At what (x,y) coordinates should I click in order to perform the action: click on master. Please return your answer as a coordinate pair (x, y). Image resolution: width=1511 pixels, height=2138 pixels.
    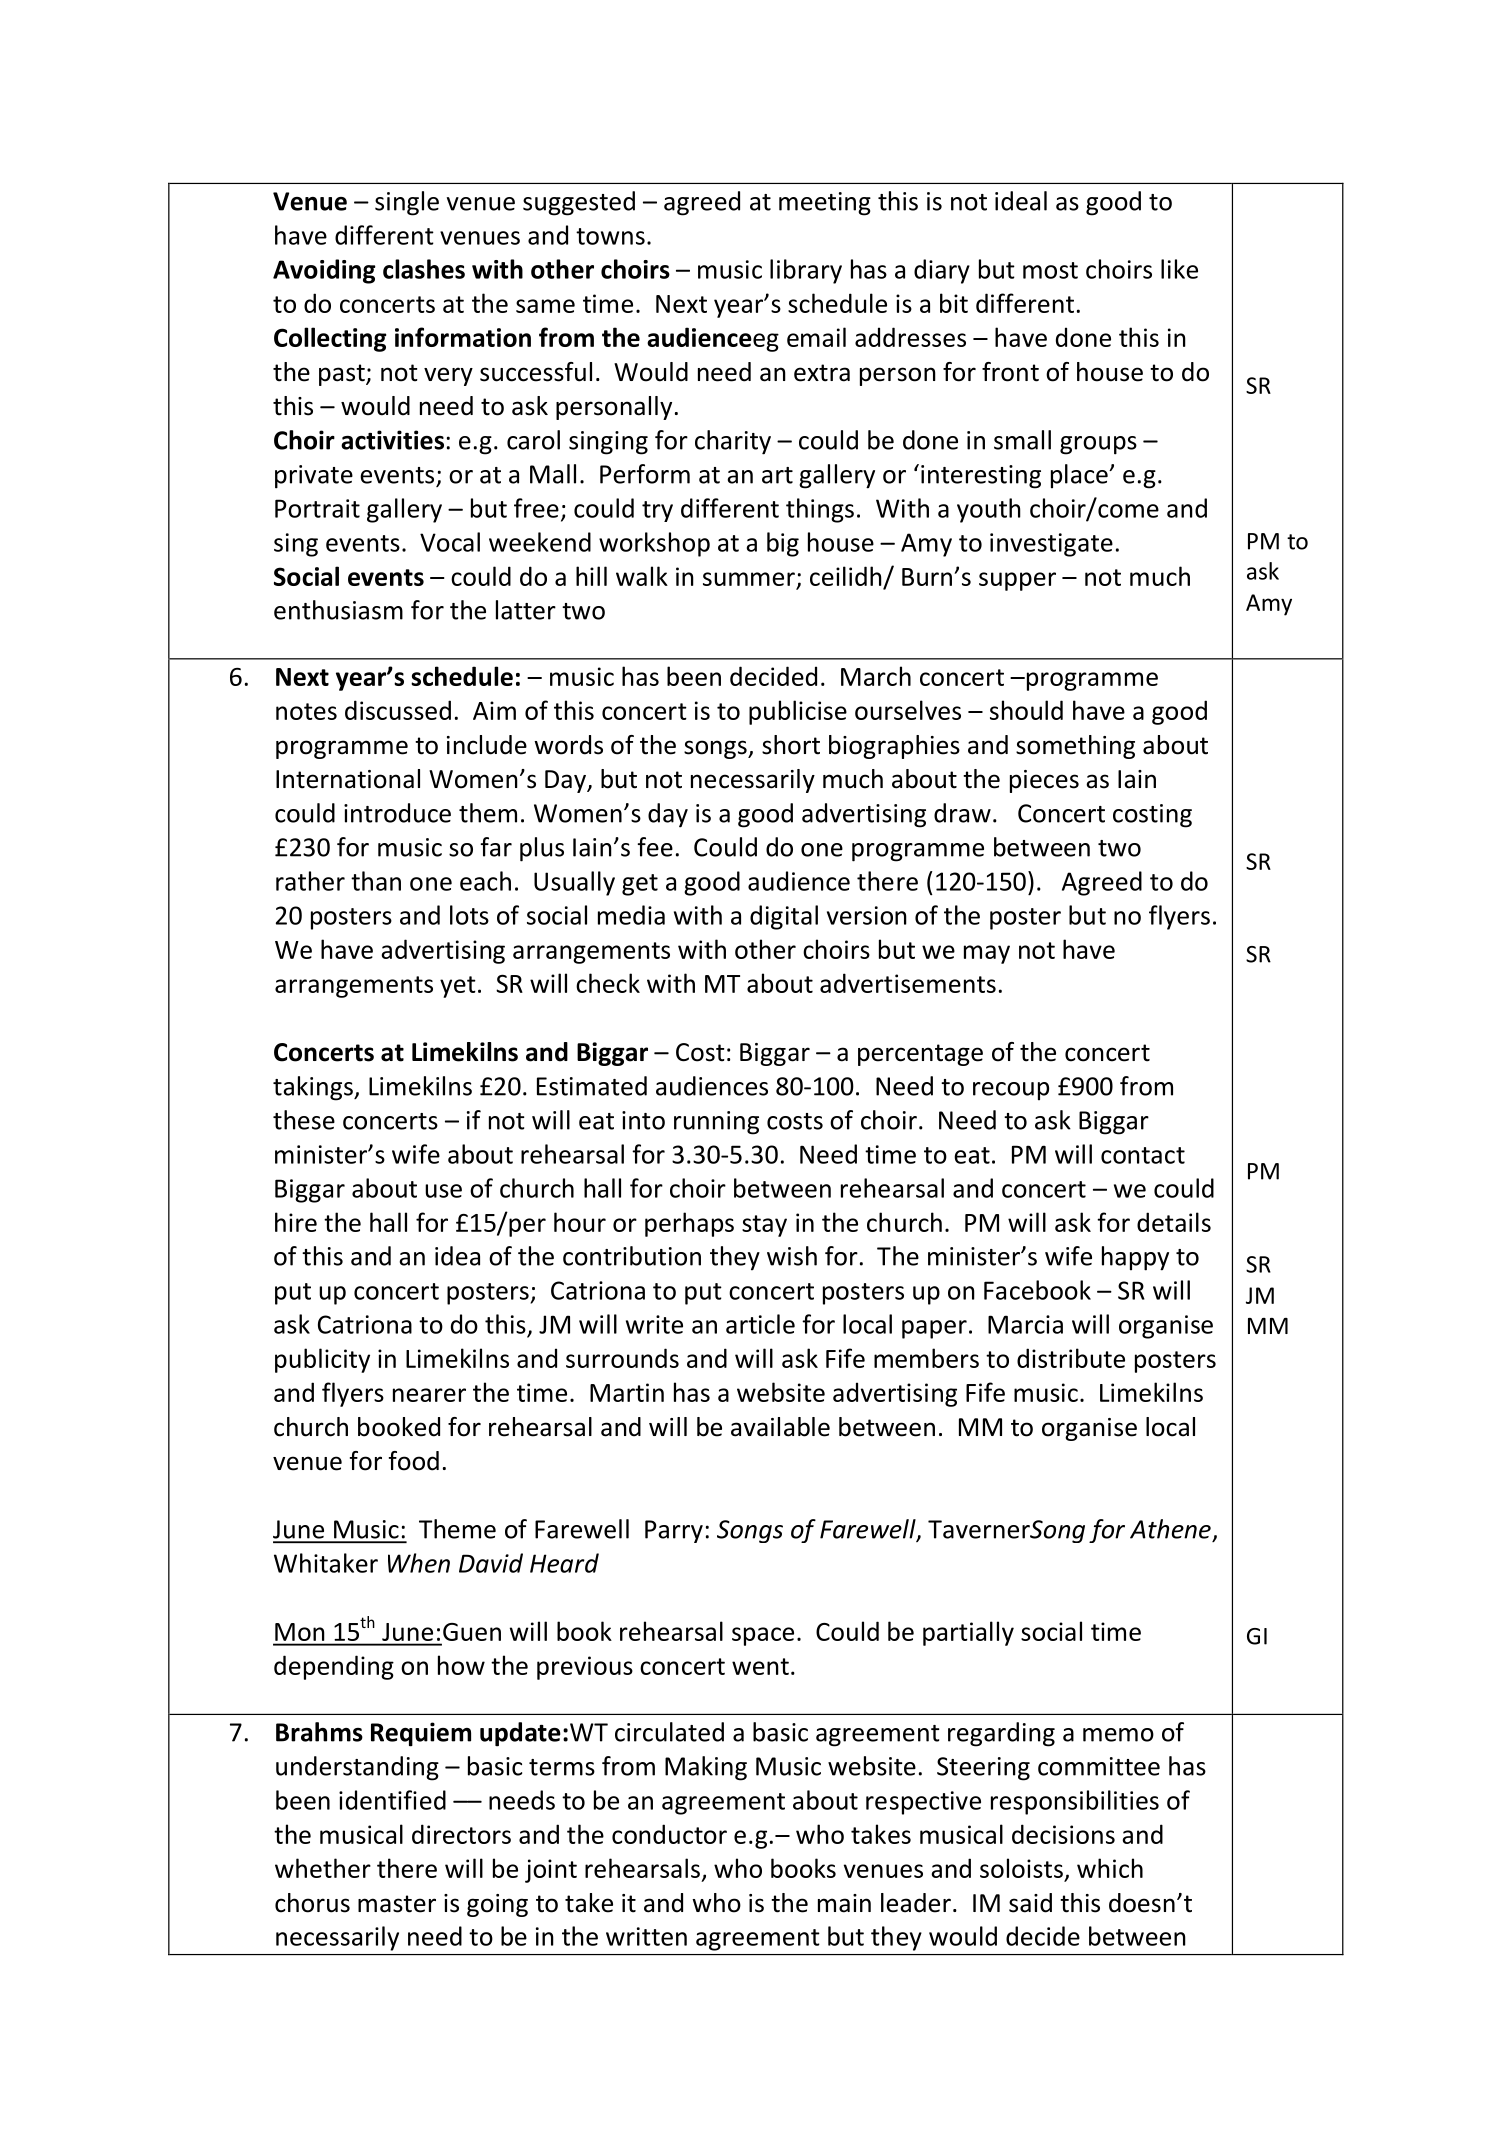
    Looking at the image, I should click on (397, 1904).
